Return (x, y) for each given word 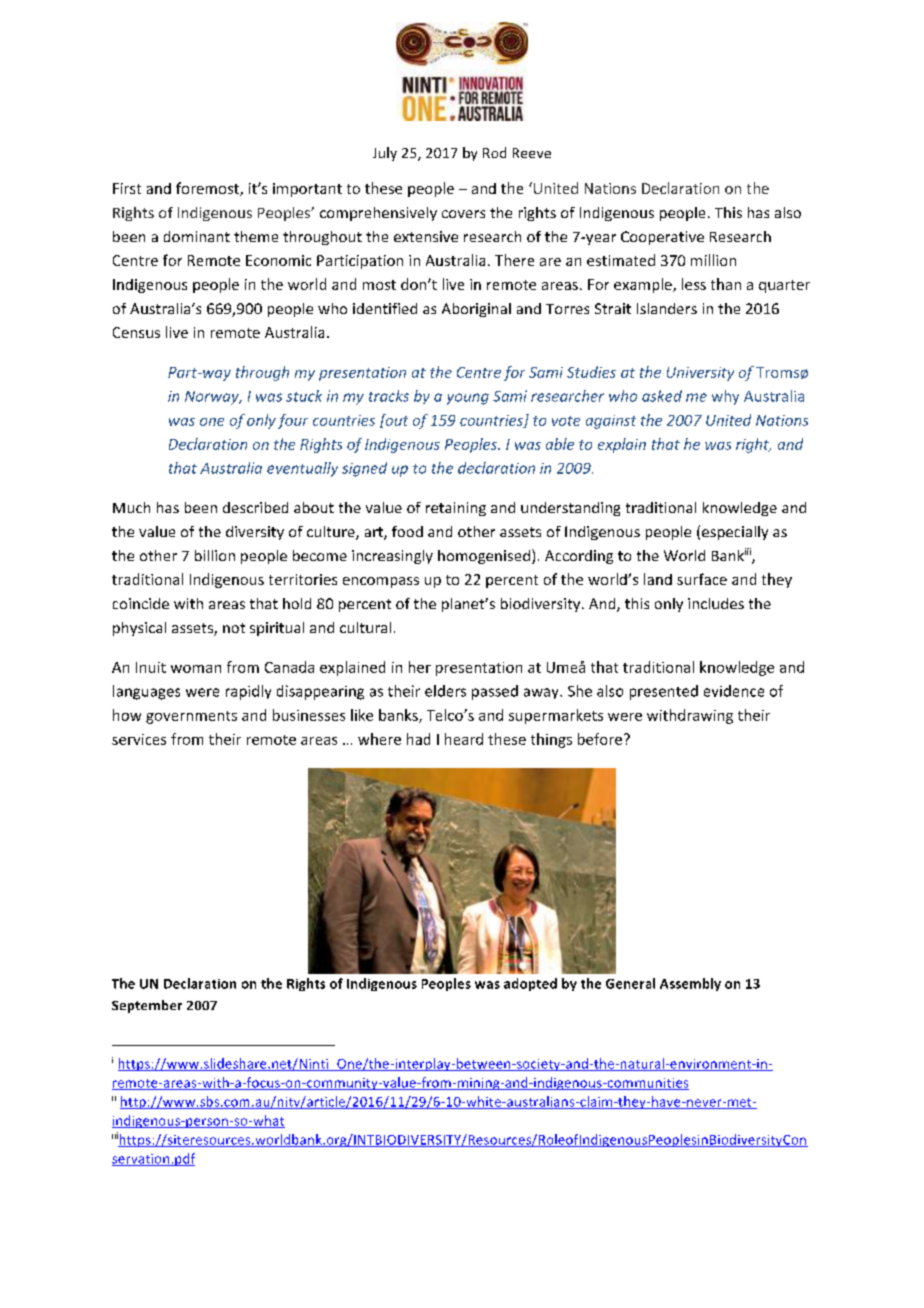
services (139, 739)
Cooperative (662, 238)
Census (136, 332)
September (147, 1006)
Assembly (690, 984)
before (600, 739)
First (127, 188)
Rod (494, 152)
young (468, 399)
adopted (530, 984)
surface (702, 579)
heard (464, 739)
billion (215, 555)
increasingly (392, 557)
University (700, 374)
